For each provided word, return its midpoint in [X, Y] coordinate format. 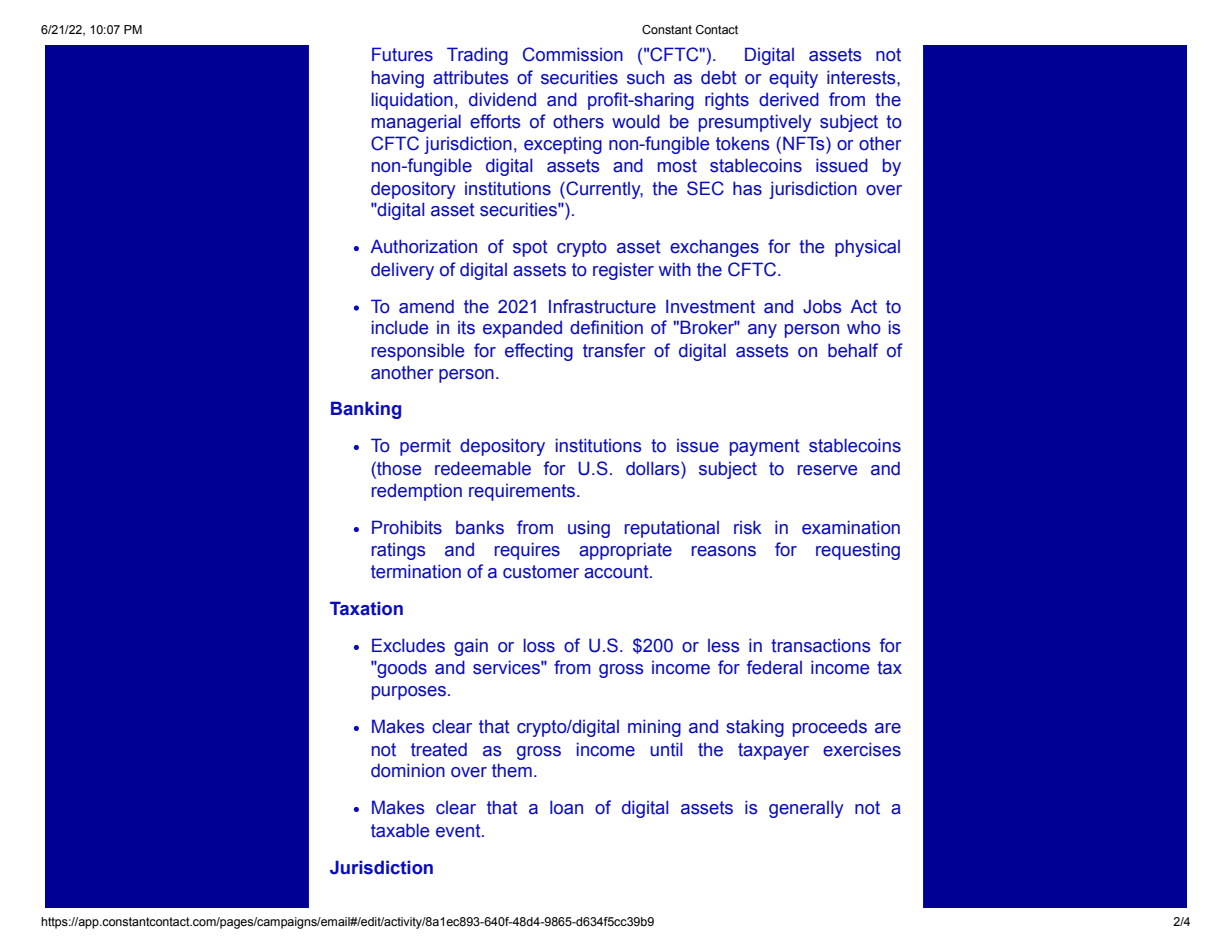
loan [566, 807]
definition [606, 327]
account [617, 572]
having [398, 79]
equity [793, 79]
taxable [400, 830]
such [645, 78]
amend [426, 306]
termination [416, 571]
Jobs [822, 306]
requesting [858, 551]
